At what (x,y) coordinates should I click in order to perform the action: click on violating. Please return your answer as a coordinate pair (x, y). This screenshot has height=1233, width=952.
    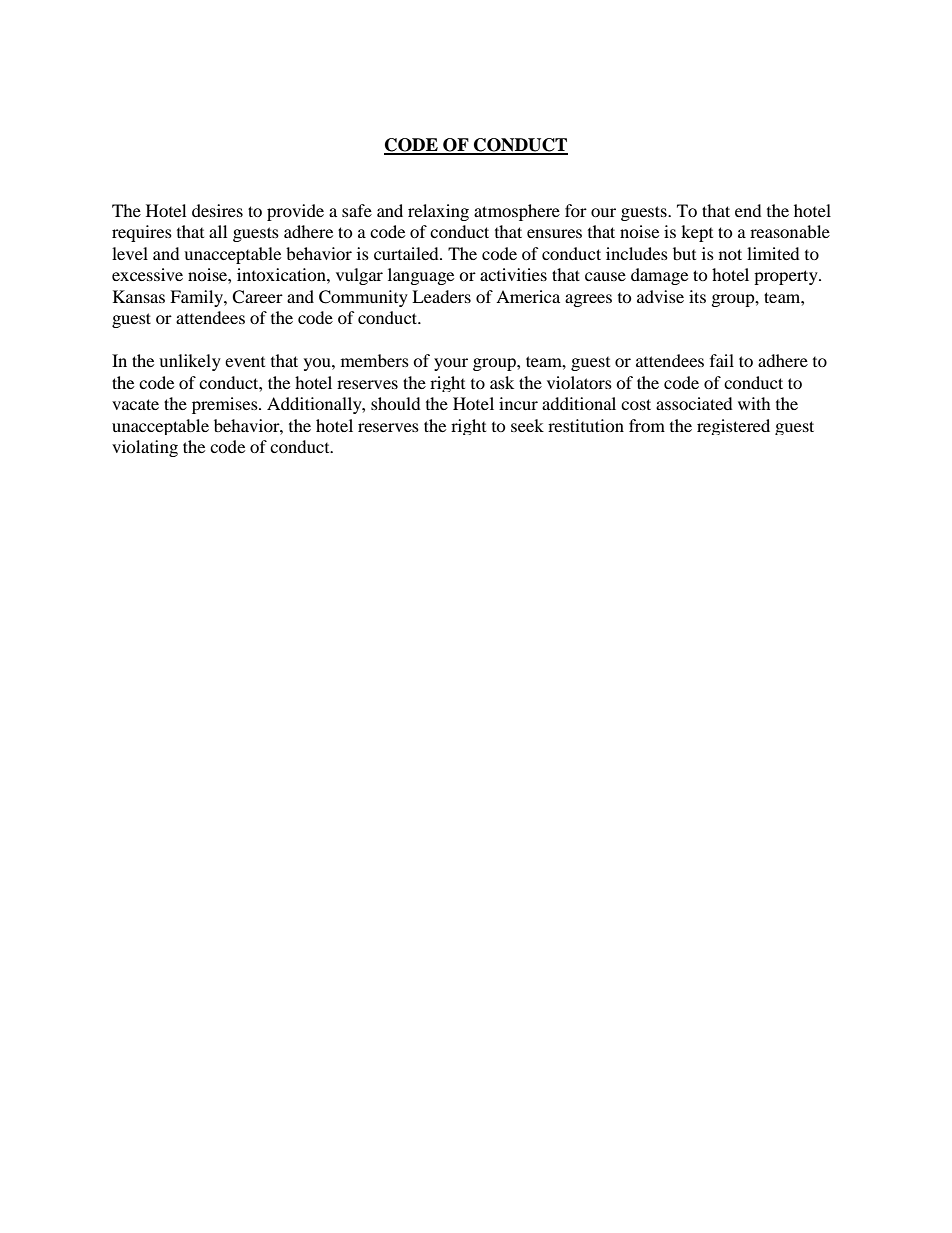
    Looking at the image, I should click on (145, 448).
